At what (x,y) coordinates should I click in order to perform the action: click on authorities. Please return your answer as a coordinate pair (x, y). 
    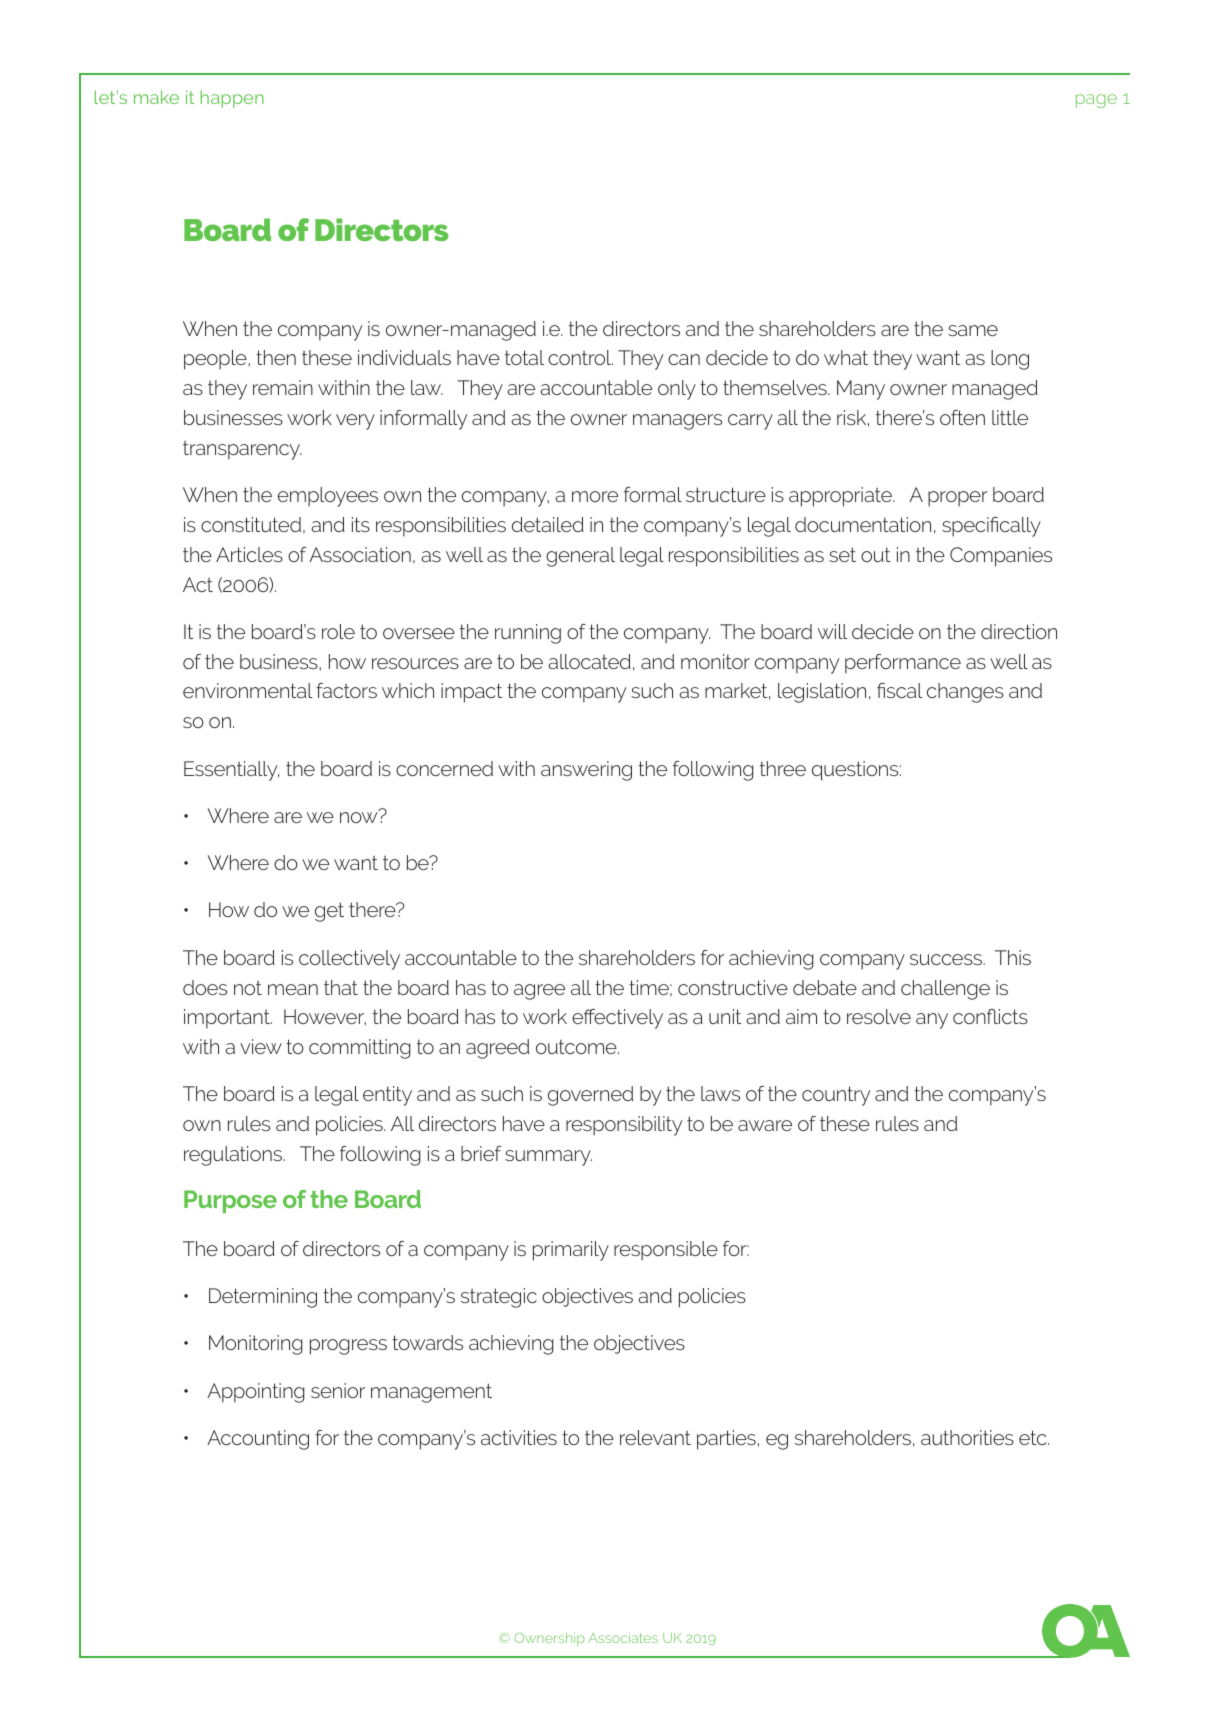
    Looking at the image, I should click on (967, 1437).
